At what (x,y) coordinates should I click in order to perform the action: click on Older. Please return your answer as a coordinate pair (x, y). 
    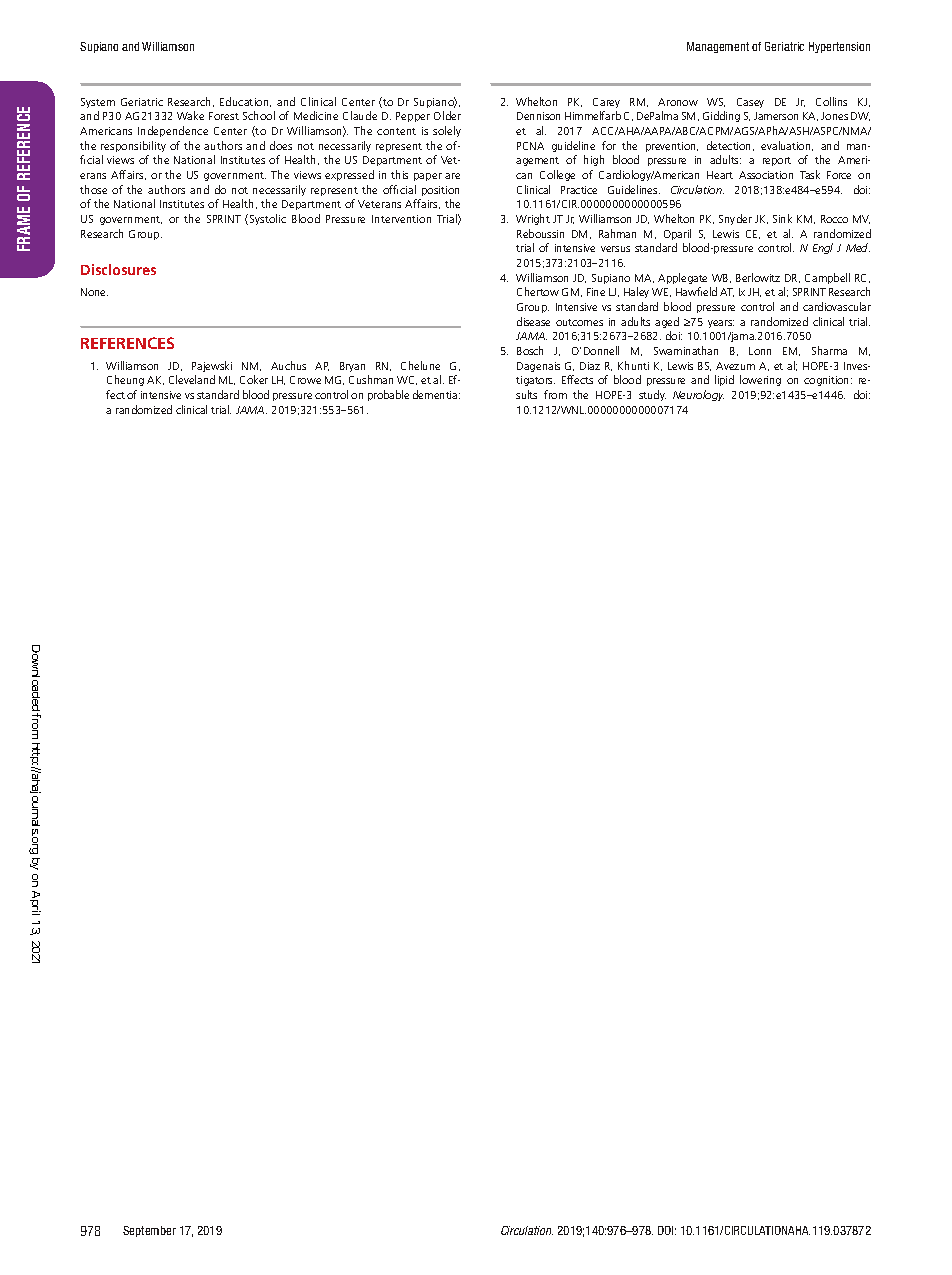
    Looking at the image, I should click on (447, 115).
